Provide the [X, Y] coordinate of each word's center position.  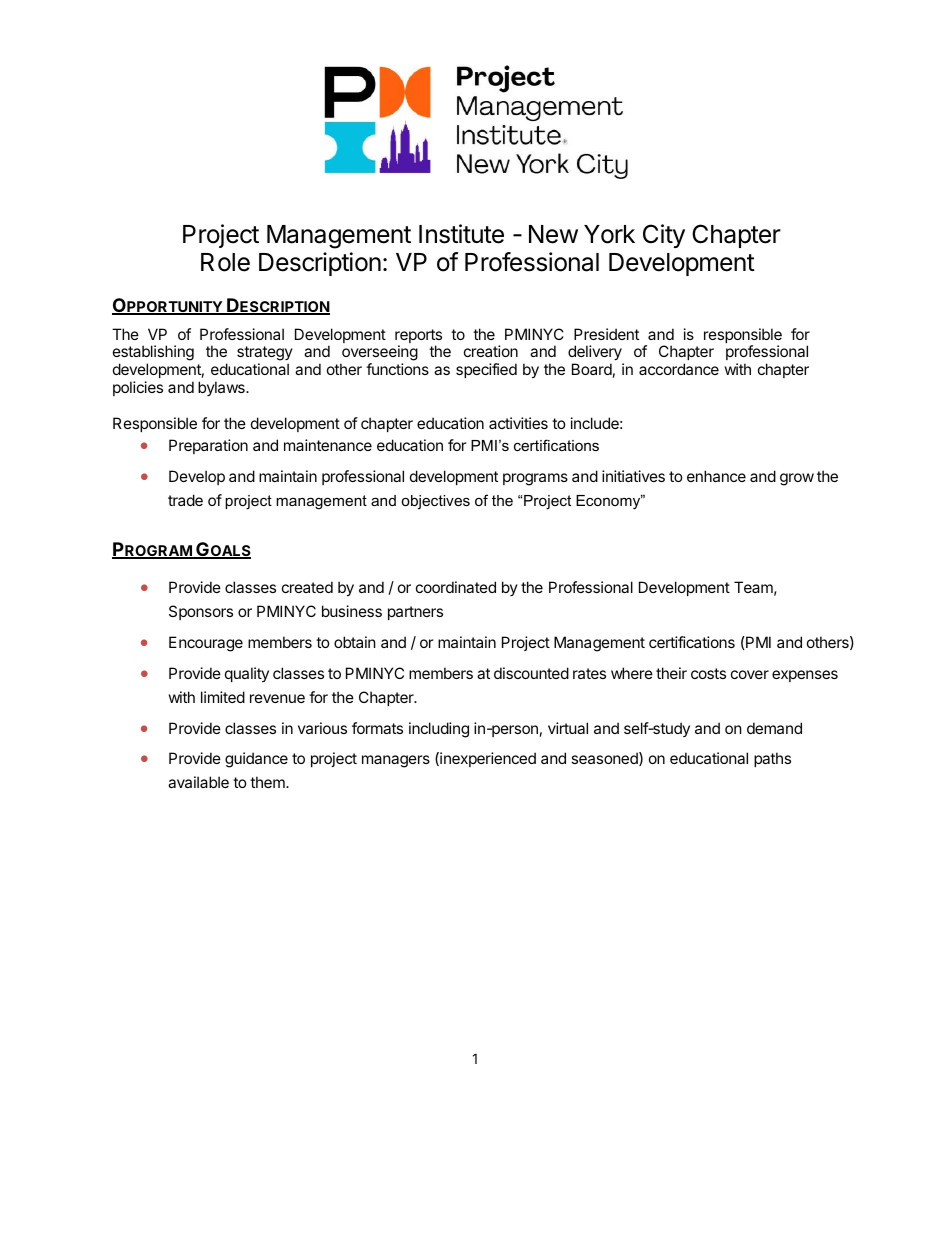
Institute [461, 234]
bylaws [222, 388]
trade [185, 500]
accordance [679, 369]
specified [486, 370]
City [664, 236]
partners [415, 613]
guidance [256, 760]
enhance [716, 476]
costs [708, 673]
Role [225, 262]
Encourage [206, 644]
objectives [435, 502]
